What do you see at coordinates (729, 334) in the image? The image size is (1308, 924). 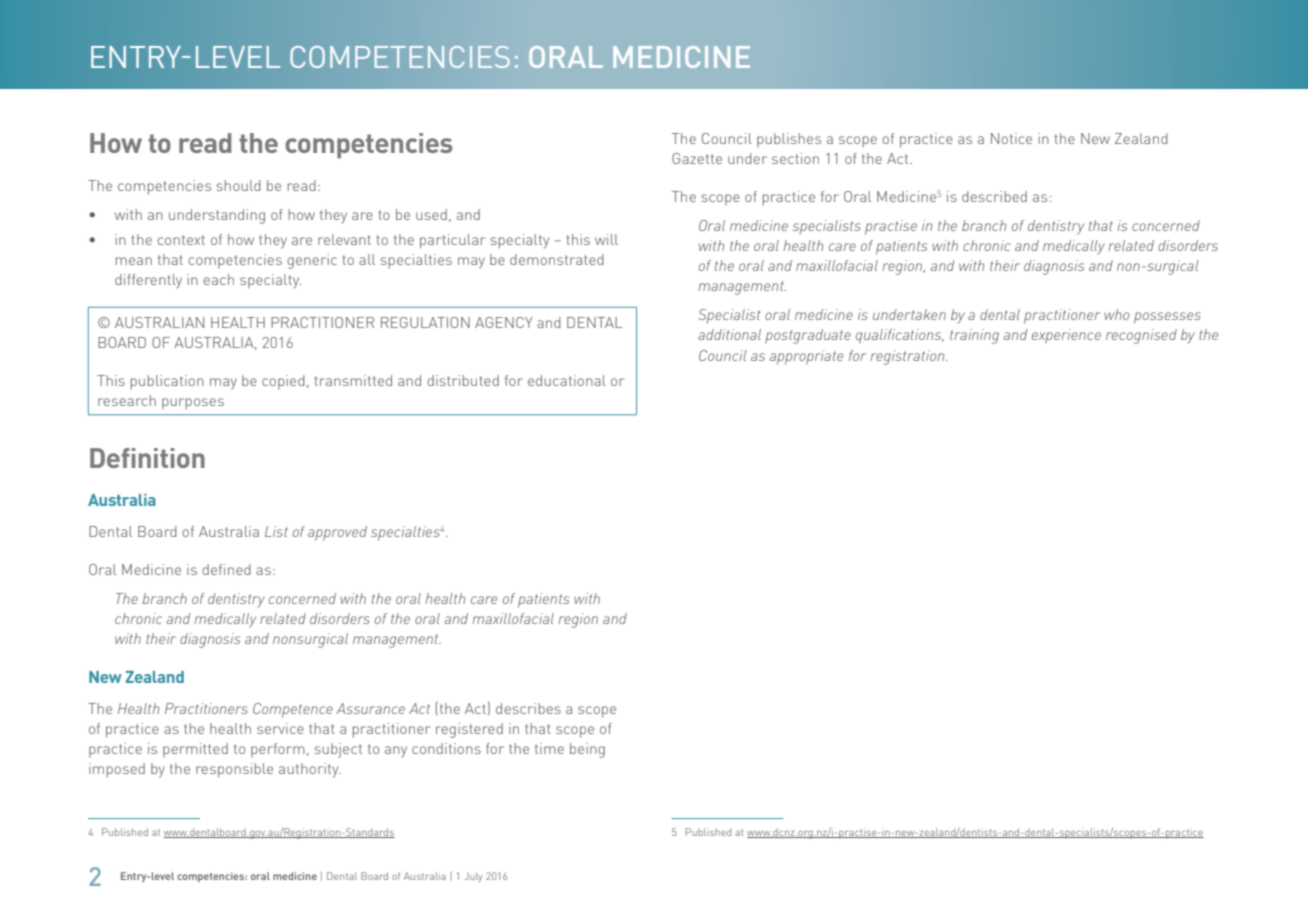 I see `additional` at bounding box center [729, 334].
